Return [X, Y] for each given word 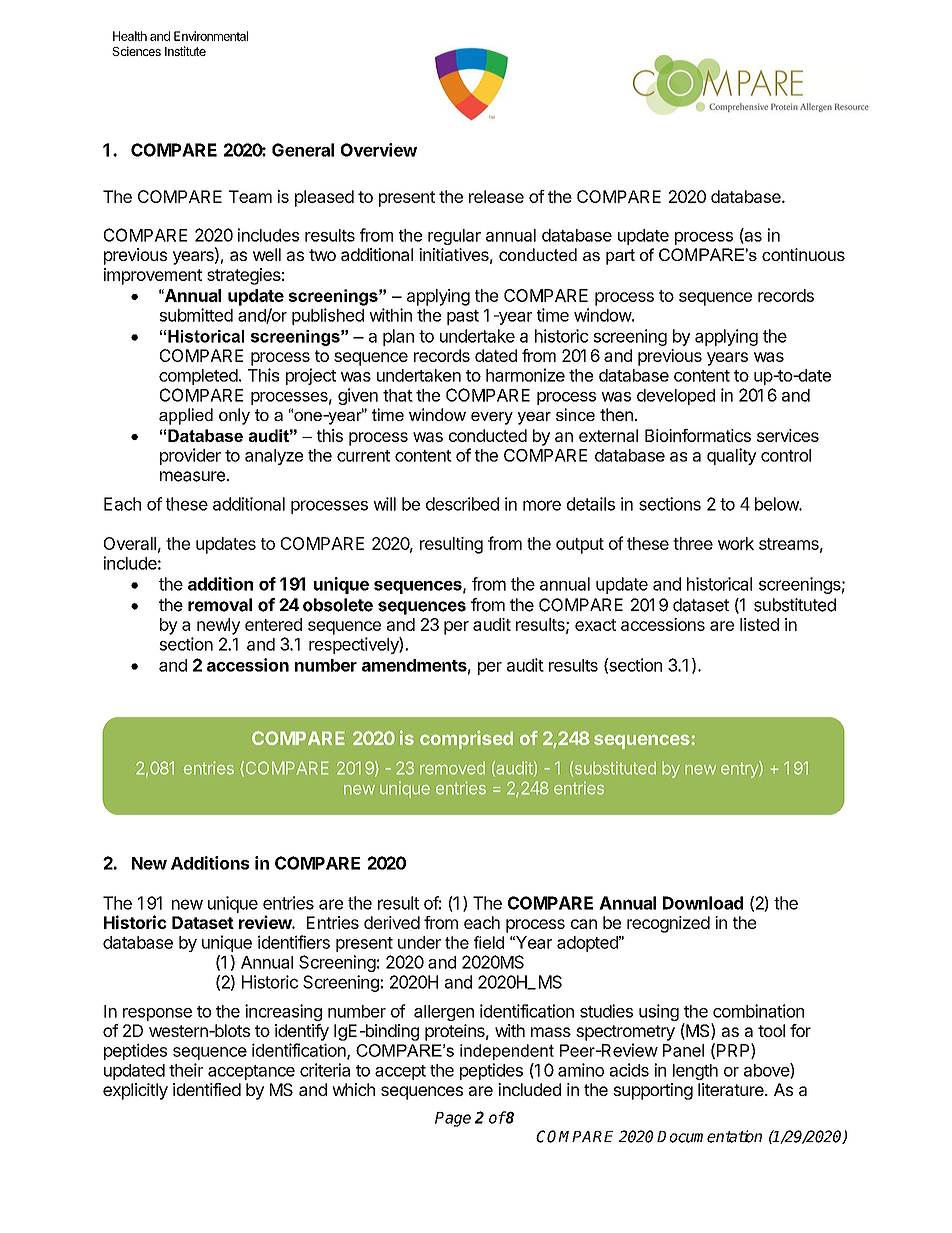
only [234, 416]
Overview [379, 150]
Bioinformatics [698, 435]
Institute [185, 51]
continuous [803, 254]
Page [453, 1119]
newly [218, 626]
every [492, 418]
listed [759, 624]
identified [207, 1089]
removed [452, 768]
